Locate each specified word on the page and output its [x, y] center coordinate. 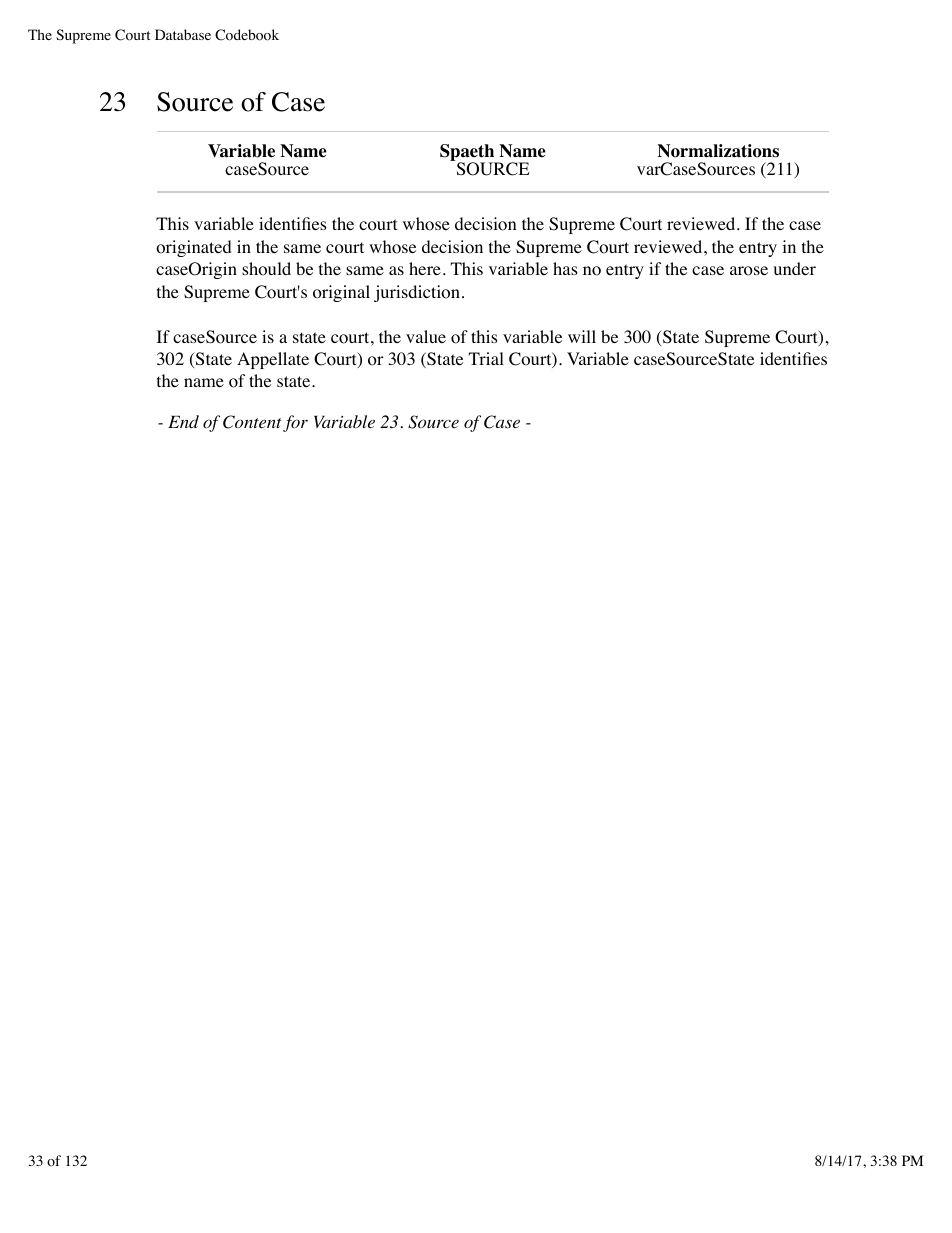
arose [749, 271]
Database [183, 34]
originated [194, 248]
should [266, 269]
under [795, 268]
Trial [486, 358]
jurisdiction [417, 293]
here [425, 268]
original [341, 293]
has [565, 268]
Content [252, 422]
